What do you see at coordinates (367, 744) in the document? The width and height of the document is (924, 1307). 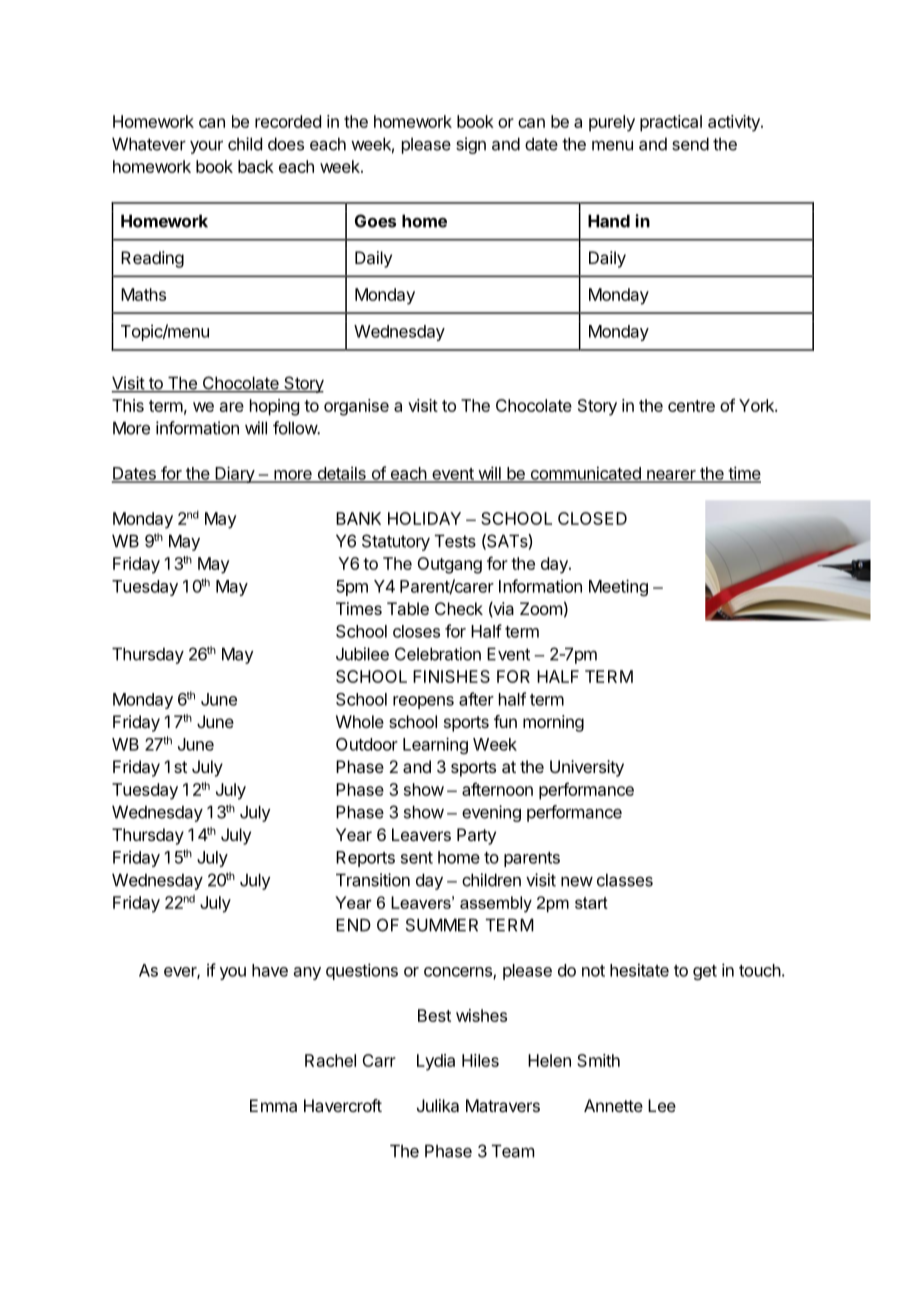 I see `Outdoor` at bounding box center [367, 744].
